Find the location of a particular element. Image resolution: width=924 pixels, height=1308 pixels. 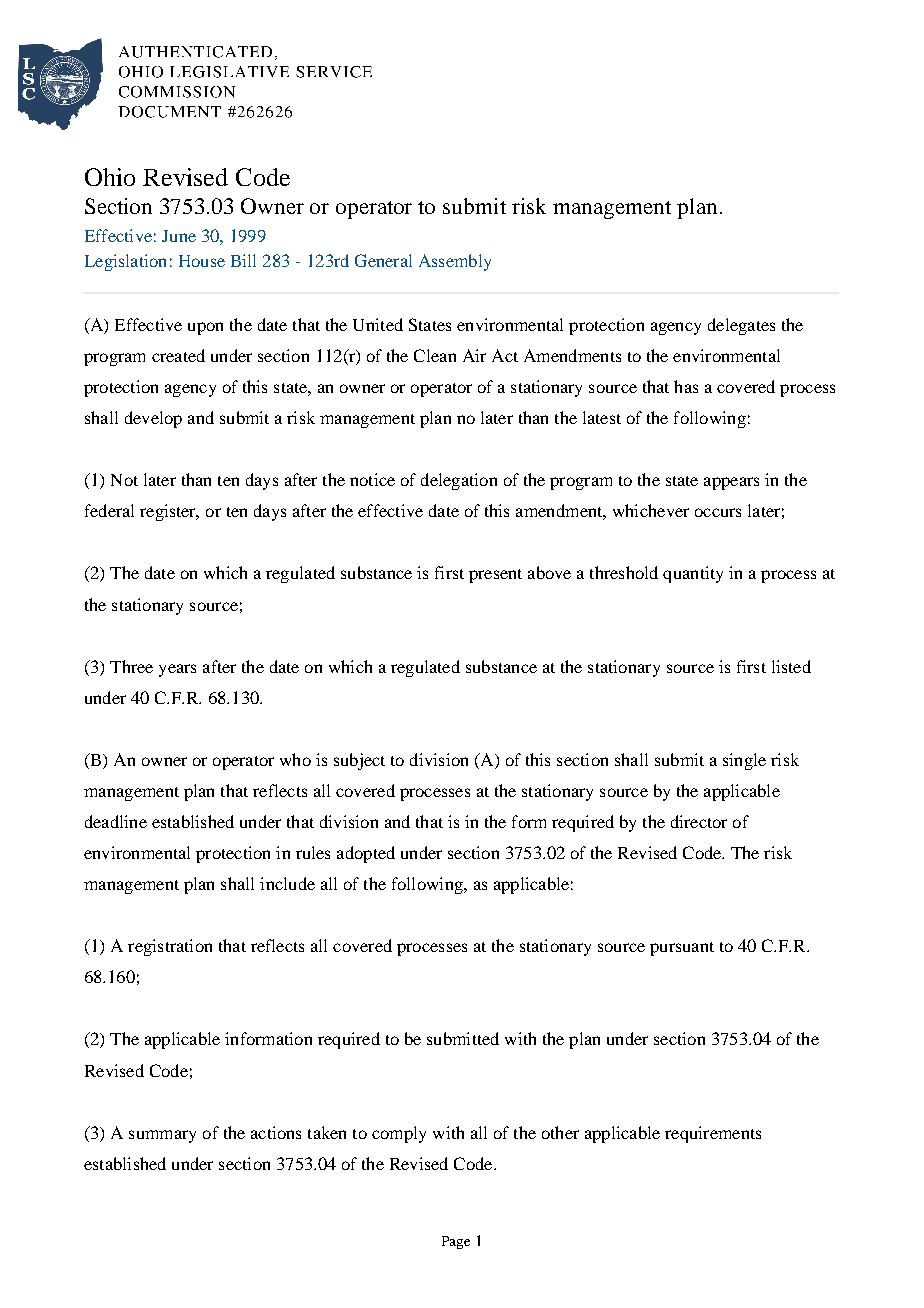

Assembly is located at coordinates (455, 262).
